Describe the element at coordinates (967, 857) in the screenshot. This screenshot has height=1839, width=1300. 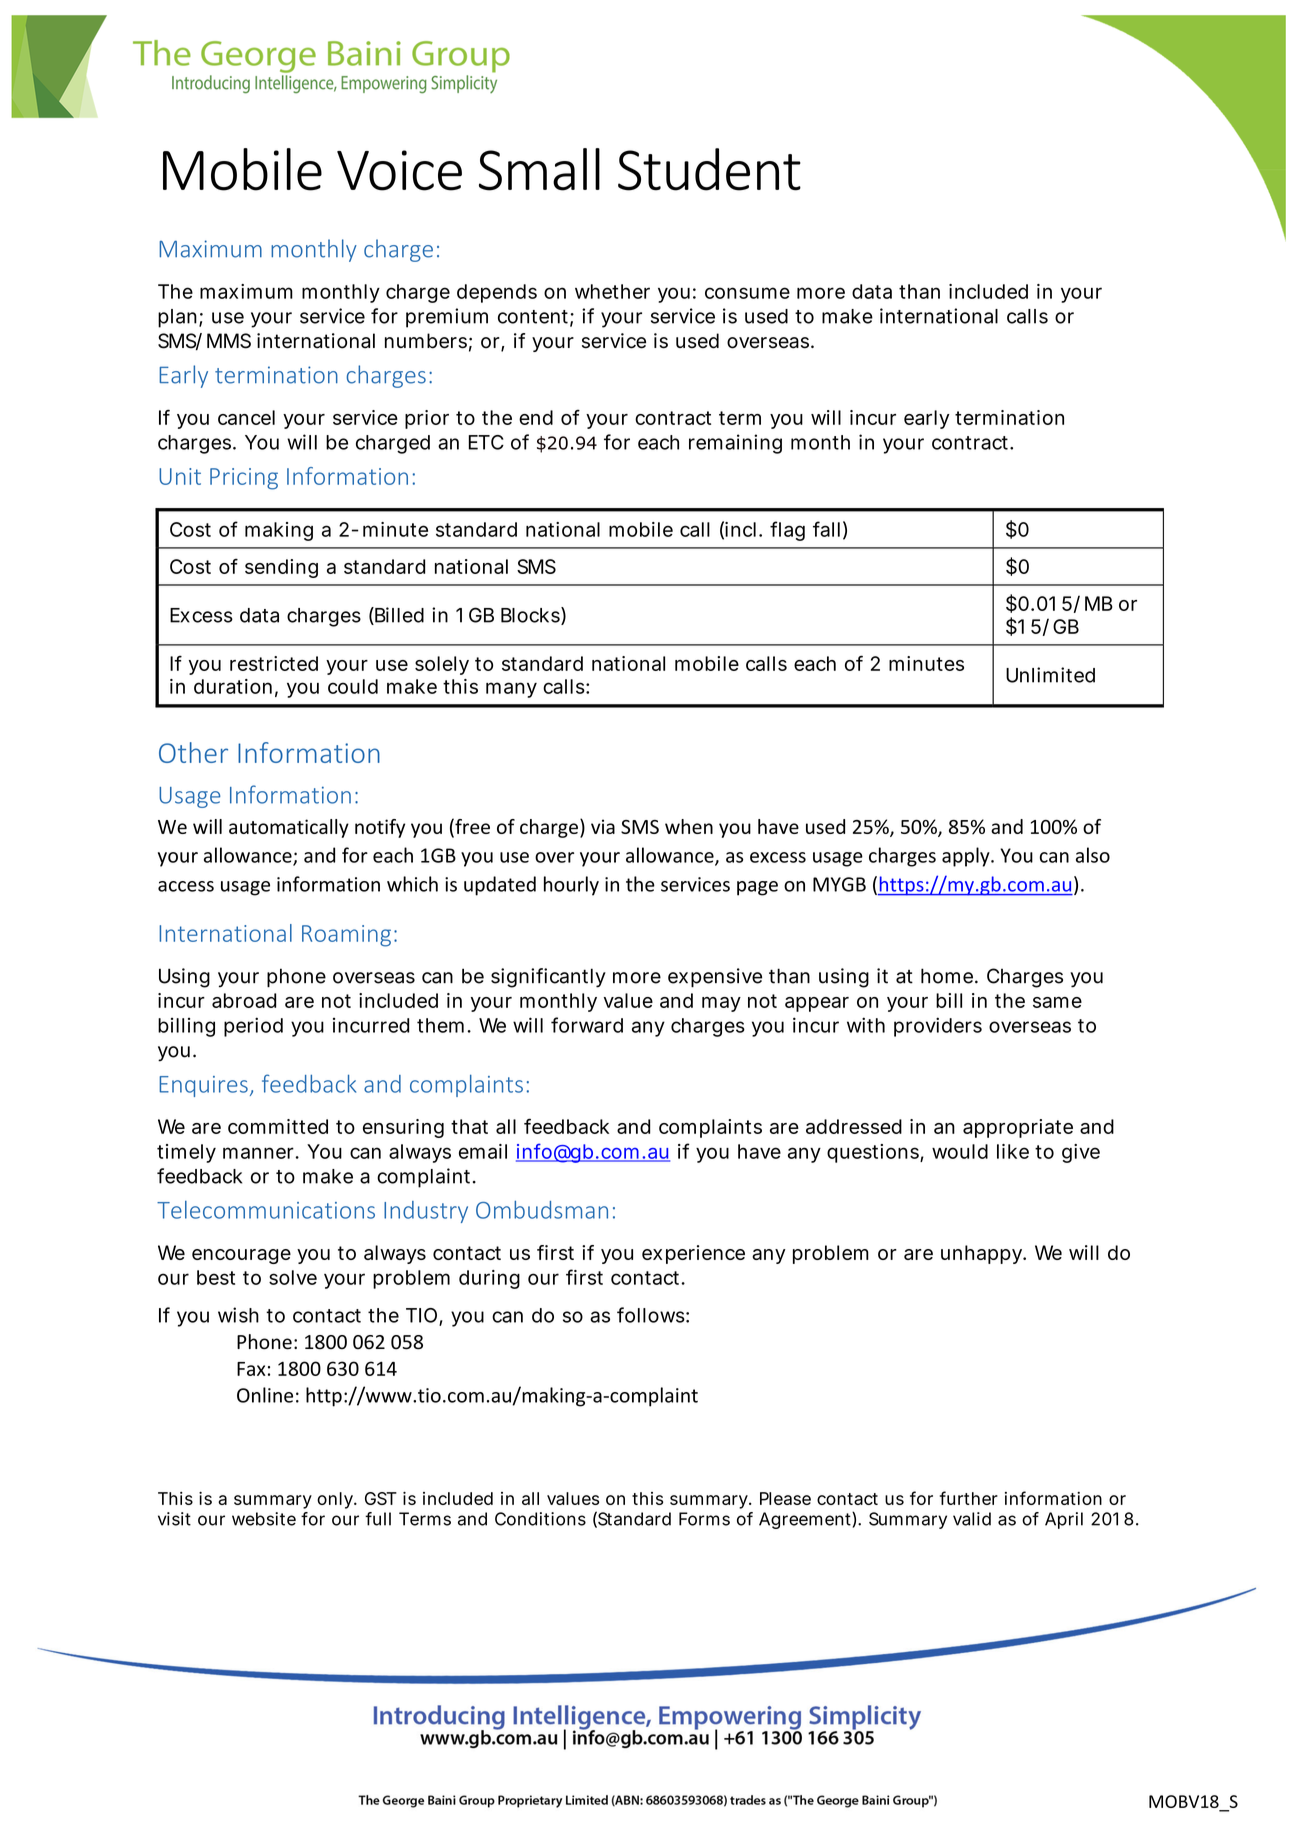
I see `apply` at that location.
